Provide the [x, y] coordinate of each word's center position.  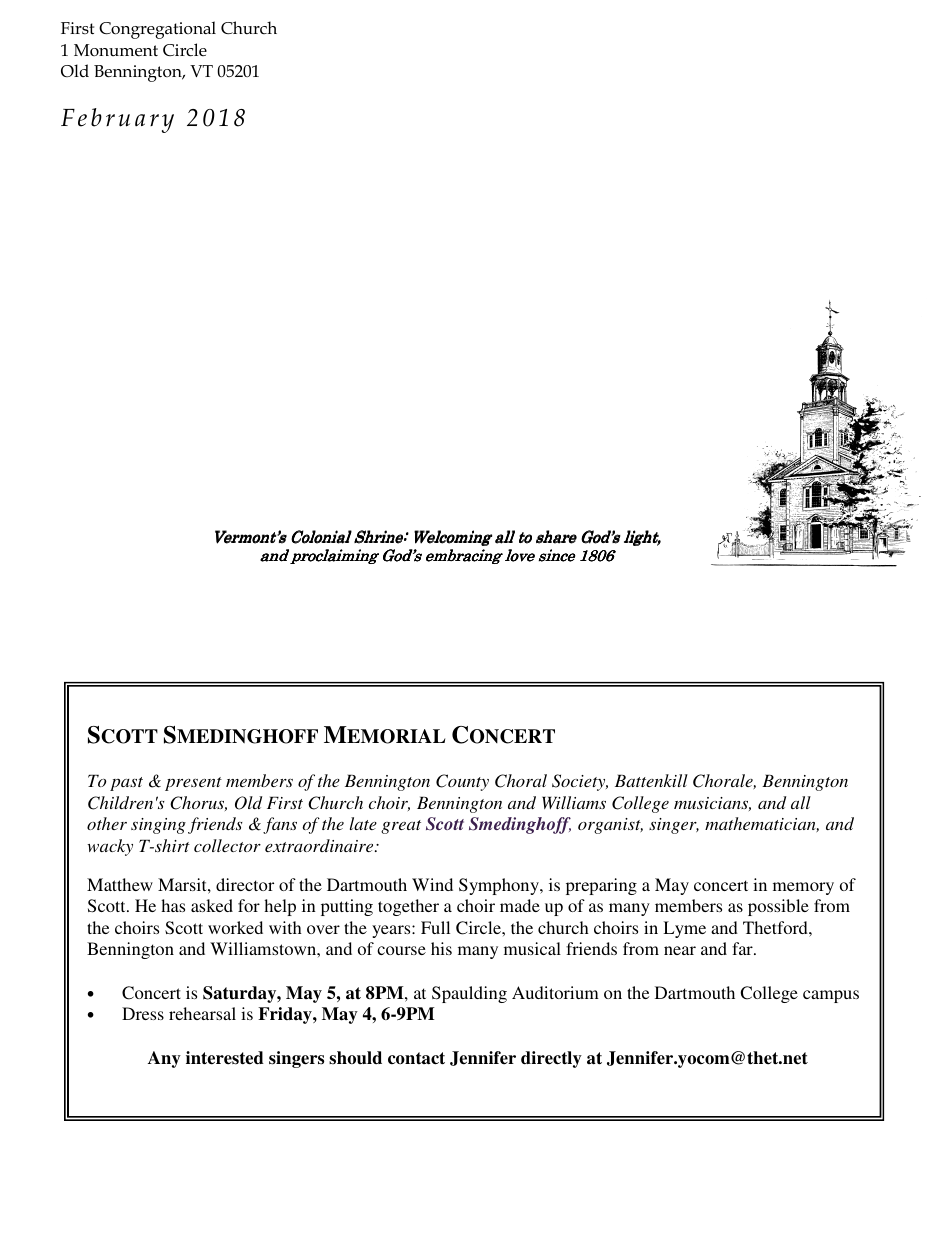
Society [580, 782]
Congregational [157, 30]
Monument [116, 50]
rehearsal [202, 1013]
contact [416, 1058]
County [462, 782]
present [193, 784]
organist [610, 826]
